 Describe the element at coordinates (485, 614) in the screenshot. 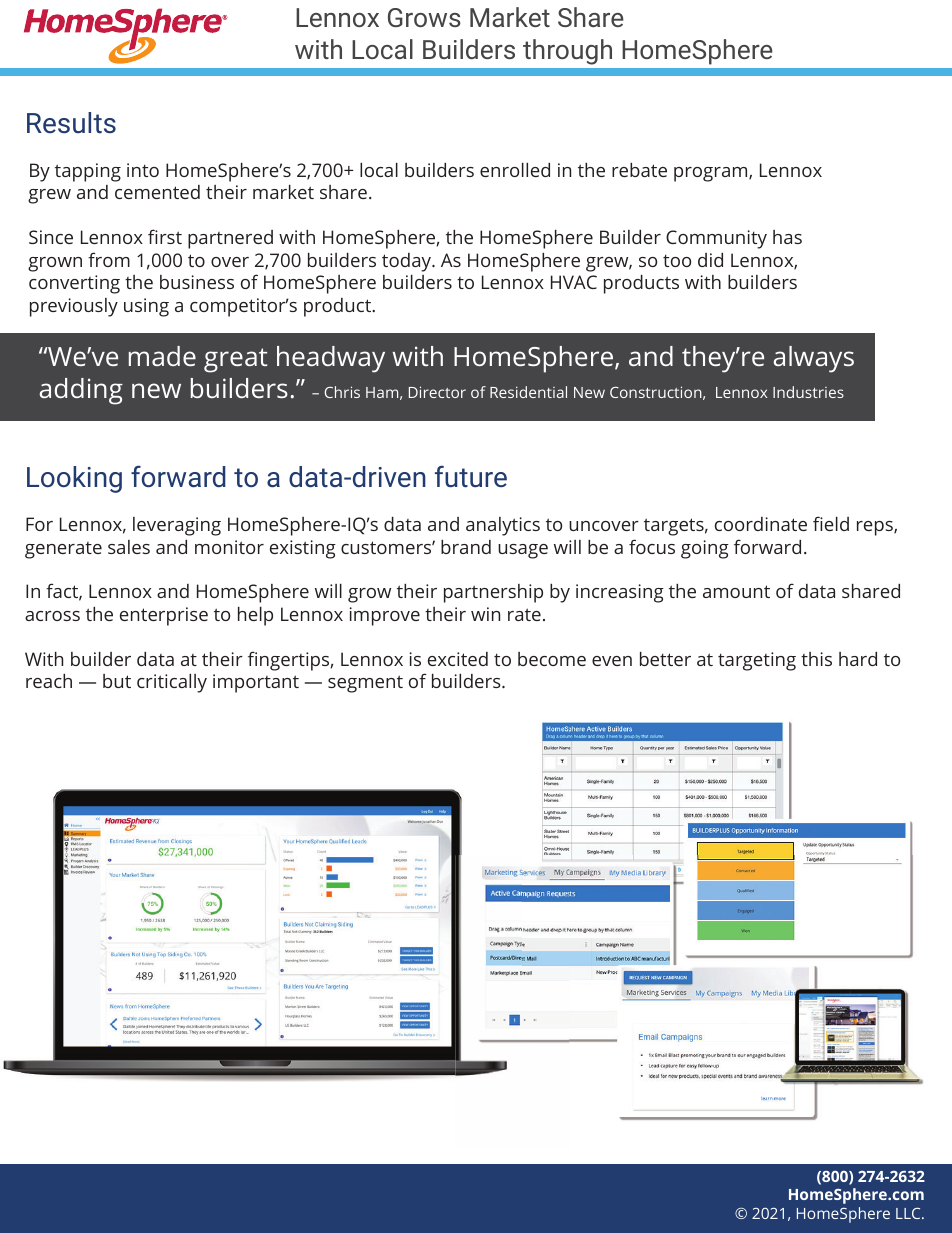

I see `win` at that location.
